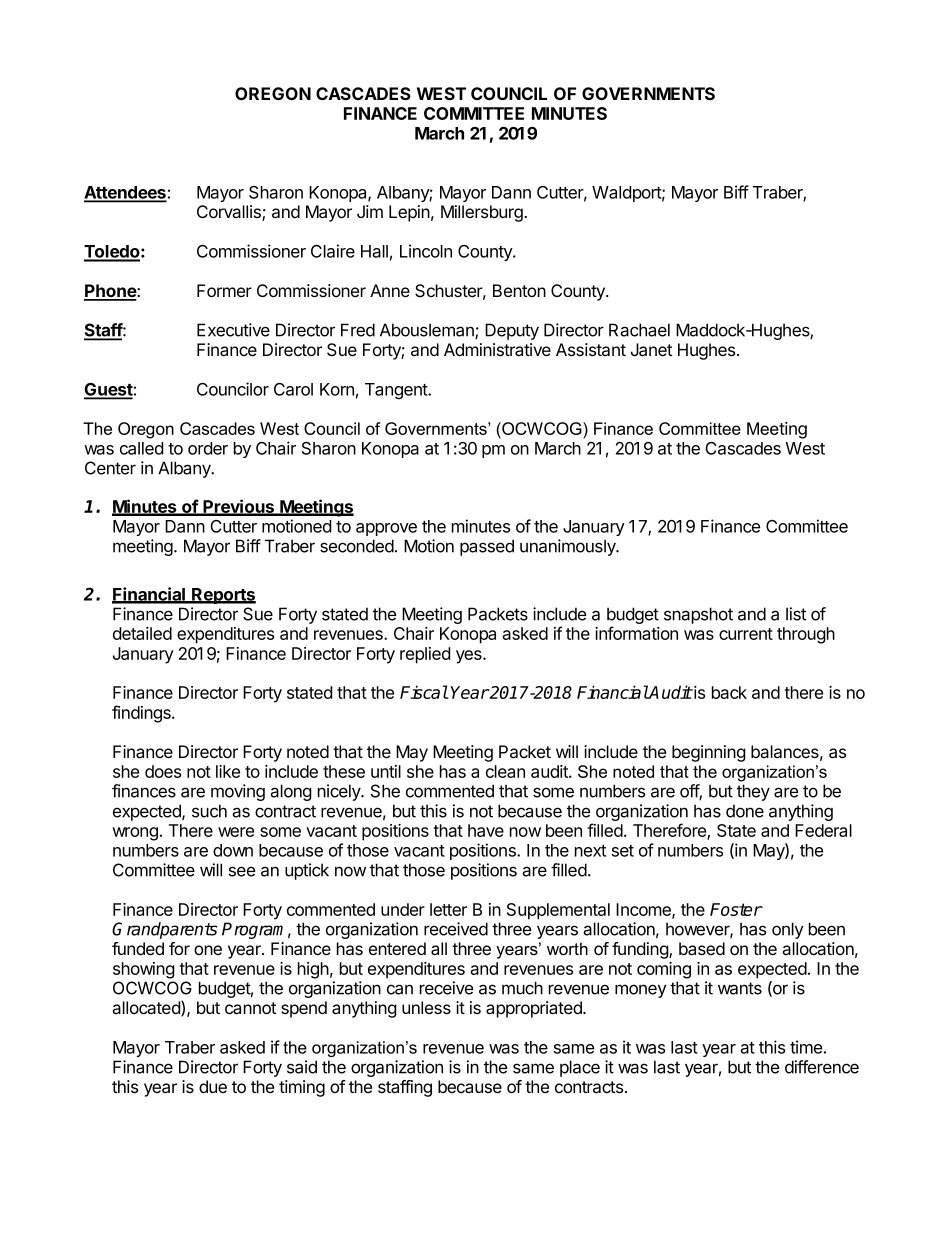 This screenshot has height=1233, width=952. I want to click on due, so click(213, 1086).
